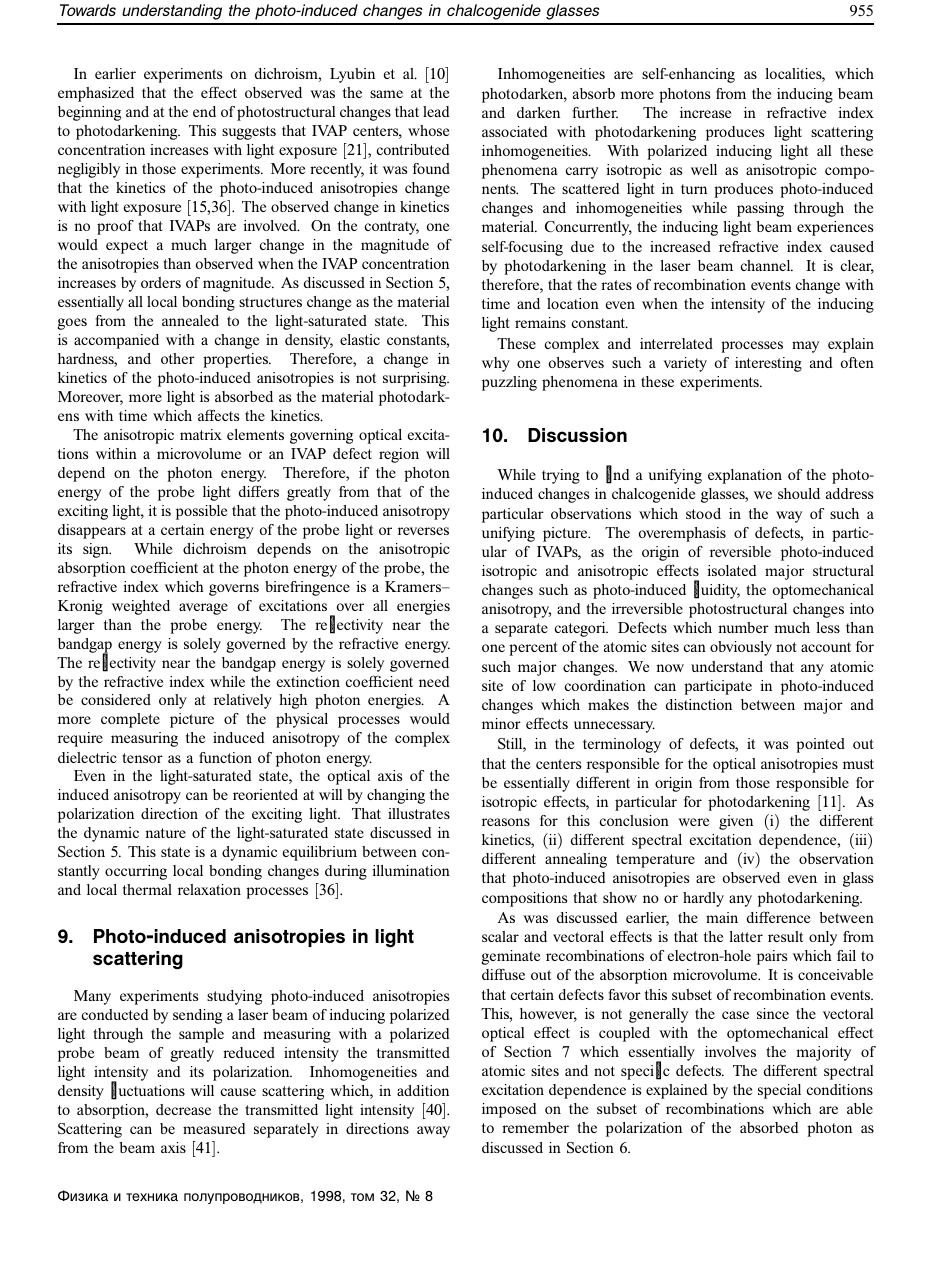 The height and width of the image is (1268, 952). I want to click on imposed, so click(509, 1110).
